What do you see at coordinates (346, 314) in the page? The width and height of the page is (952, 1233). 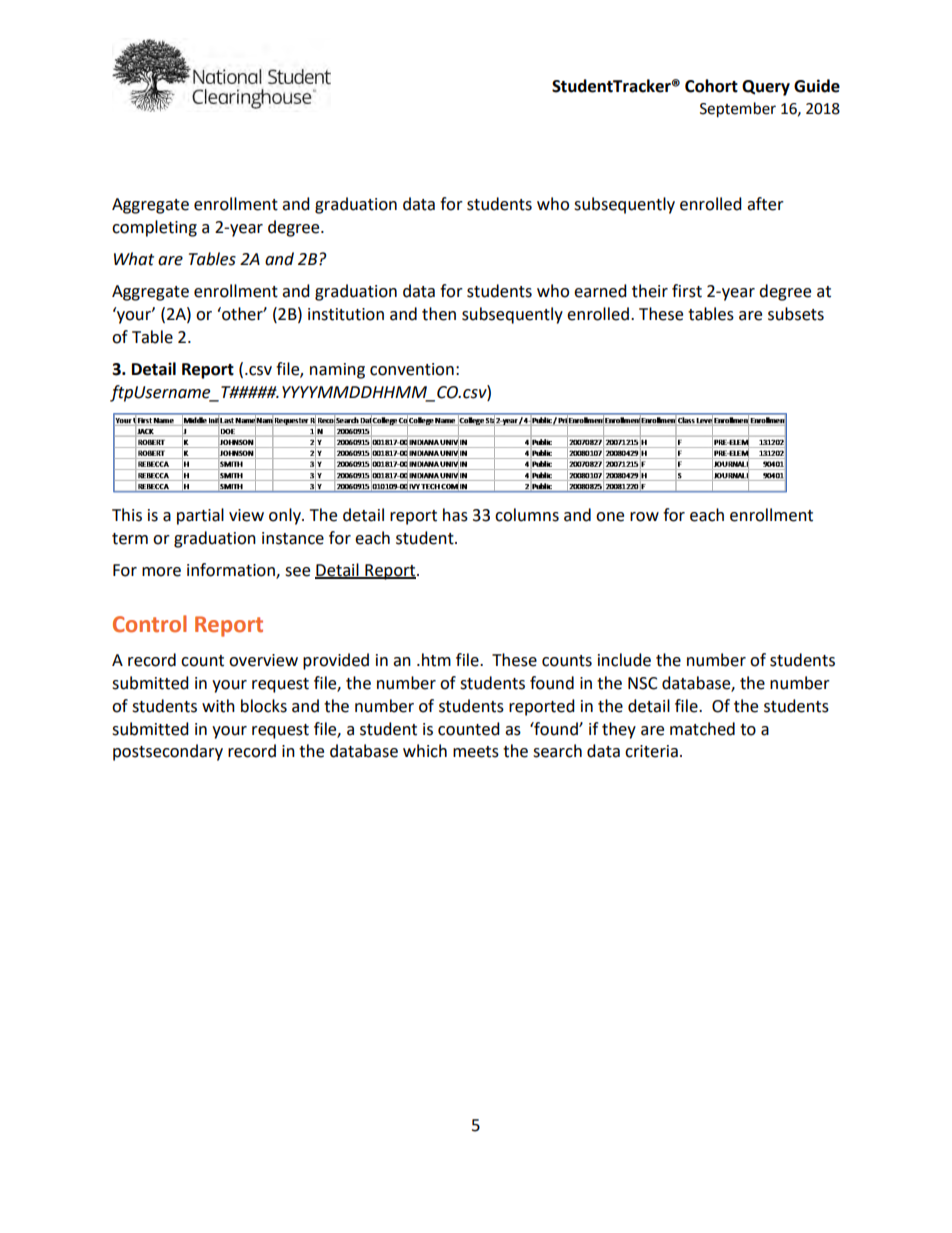 I see `institution` at bounding box center [346, 314].
